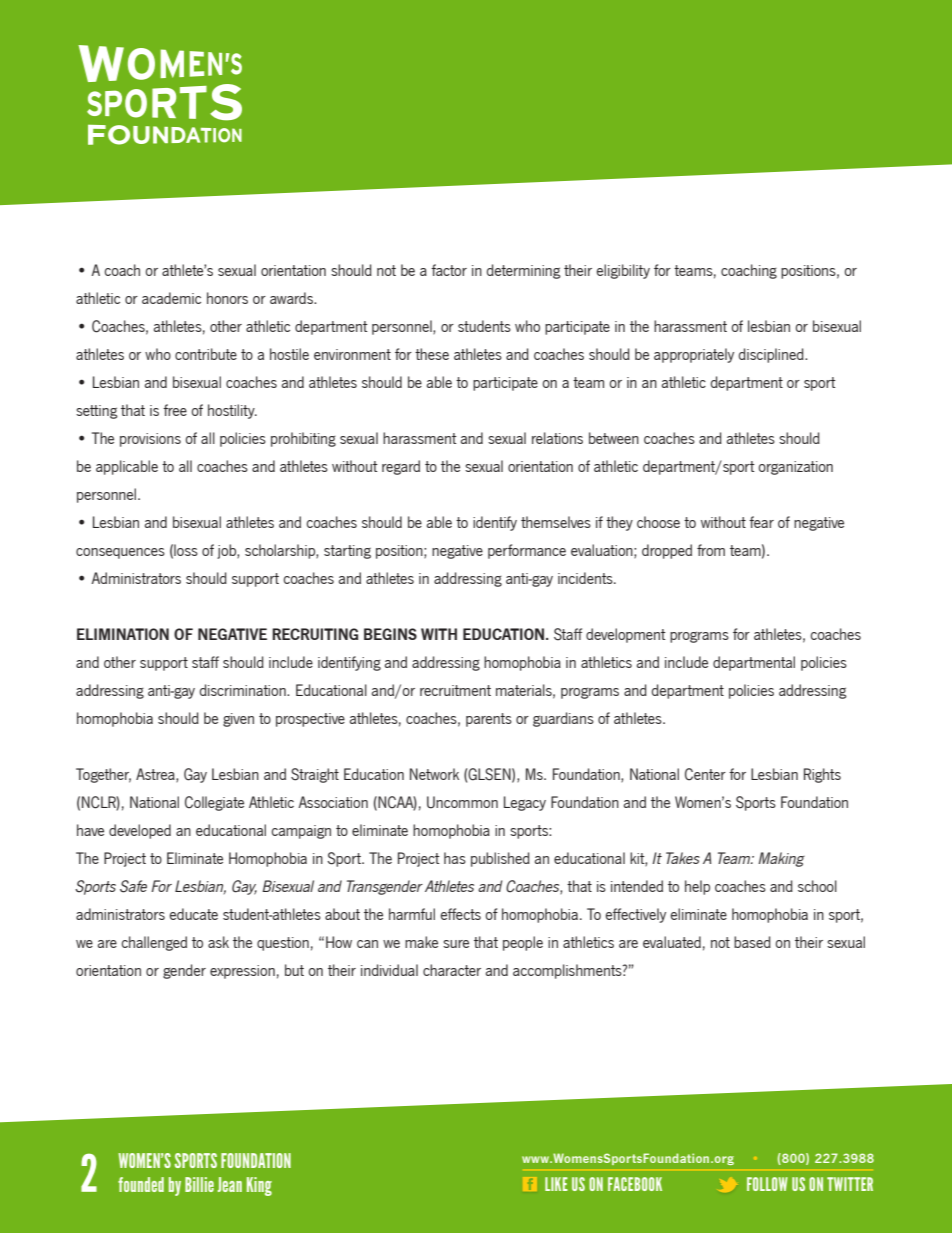  I want to click on parents, so click(489, 720).
